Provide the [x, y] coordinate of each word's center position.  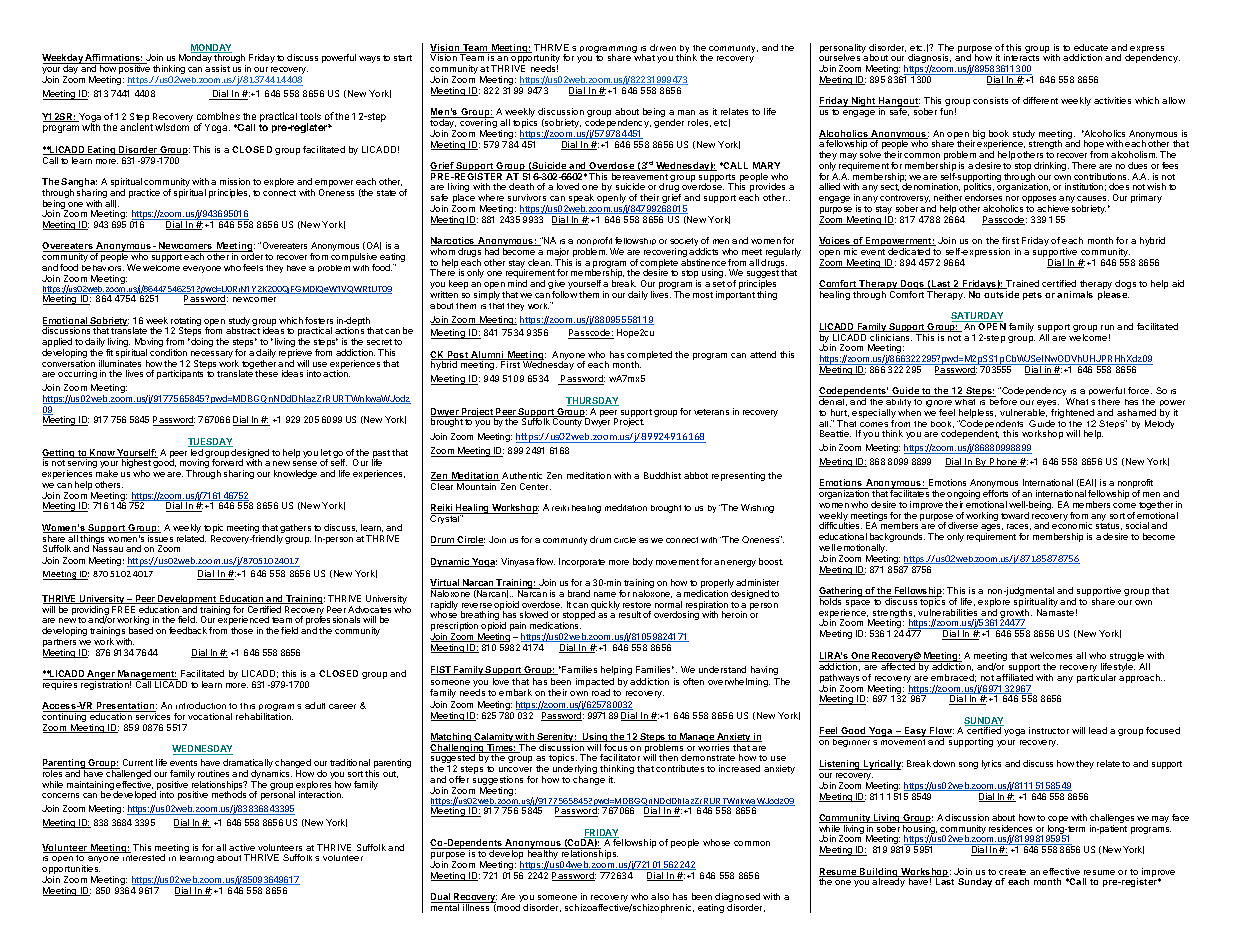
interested [144, 857]
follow [564, 294]
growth [1016, 615]
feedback [188, 630]
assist [217, 68]
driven [663, 47]
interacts [1021, 57]
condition [168, 352]
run [1107, 327]
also [660, 896]
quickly [605, 607]
